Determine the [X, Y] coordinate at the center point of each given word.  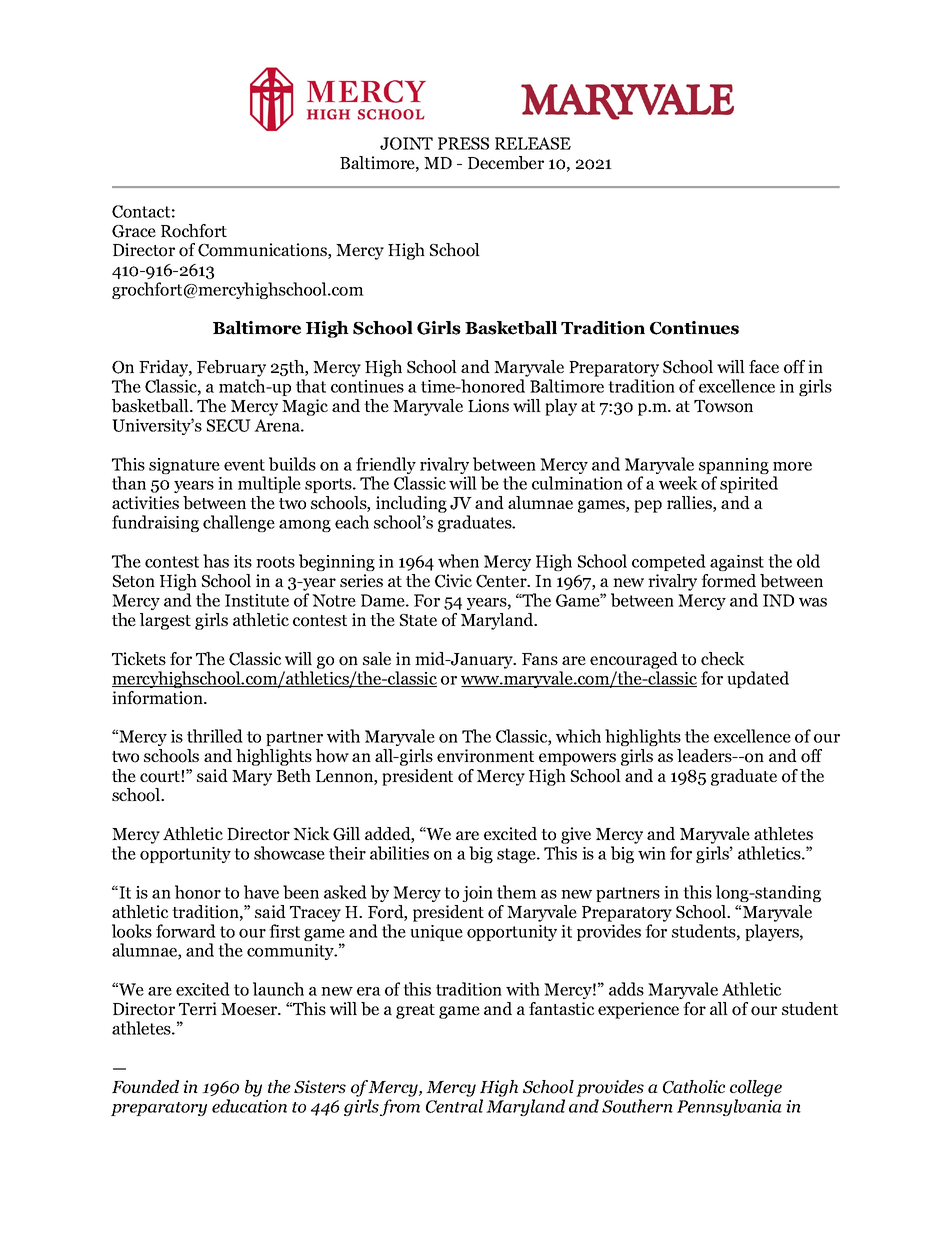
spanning [734, 467]
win [652, 853]
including [411, 506]
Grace [134, 231]
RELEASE [533, 143]
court [161, 777]
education [249, 1106]
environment [485, 756]
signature [184, 466]
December [506, 163]
